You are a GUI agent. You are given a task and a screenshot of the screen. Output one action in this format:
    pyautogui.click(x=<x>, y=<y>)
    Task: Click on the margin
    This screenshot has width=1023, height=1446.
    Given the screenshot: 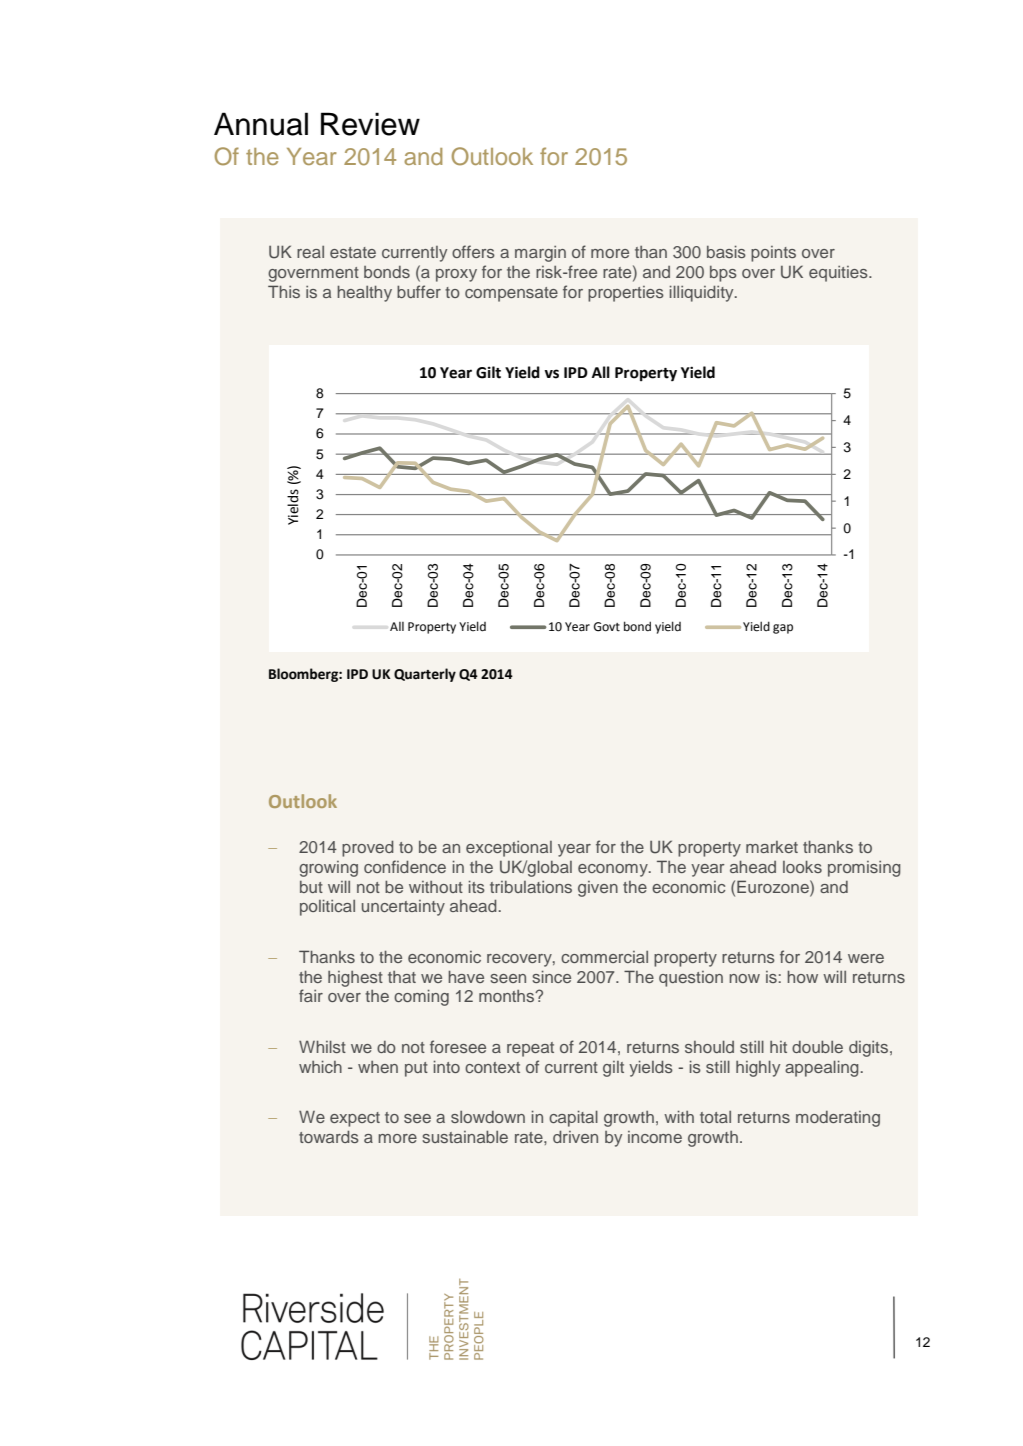 What is the action you would take?
    pyautogui.click(x=540, y=254)
